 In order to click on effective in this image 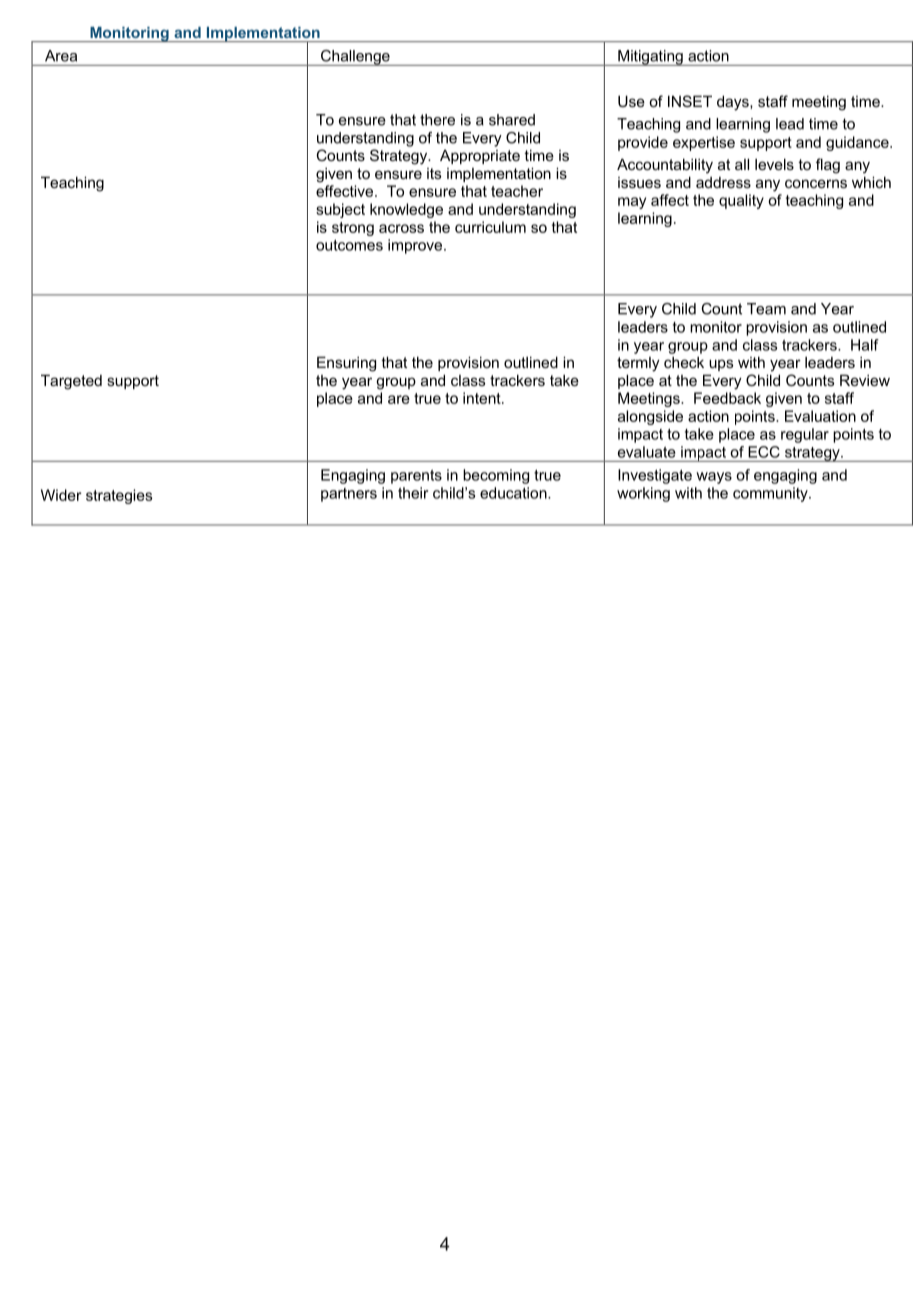, I will do `click(346, 191)`.
